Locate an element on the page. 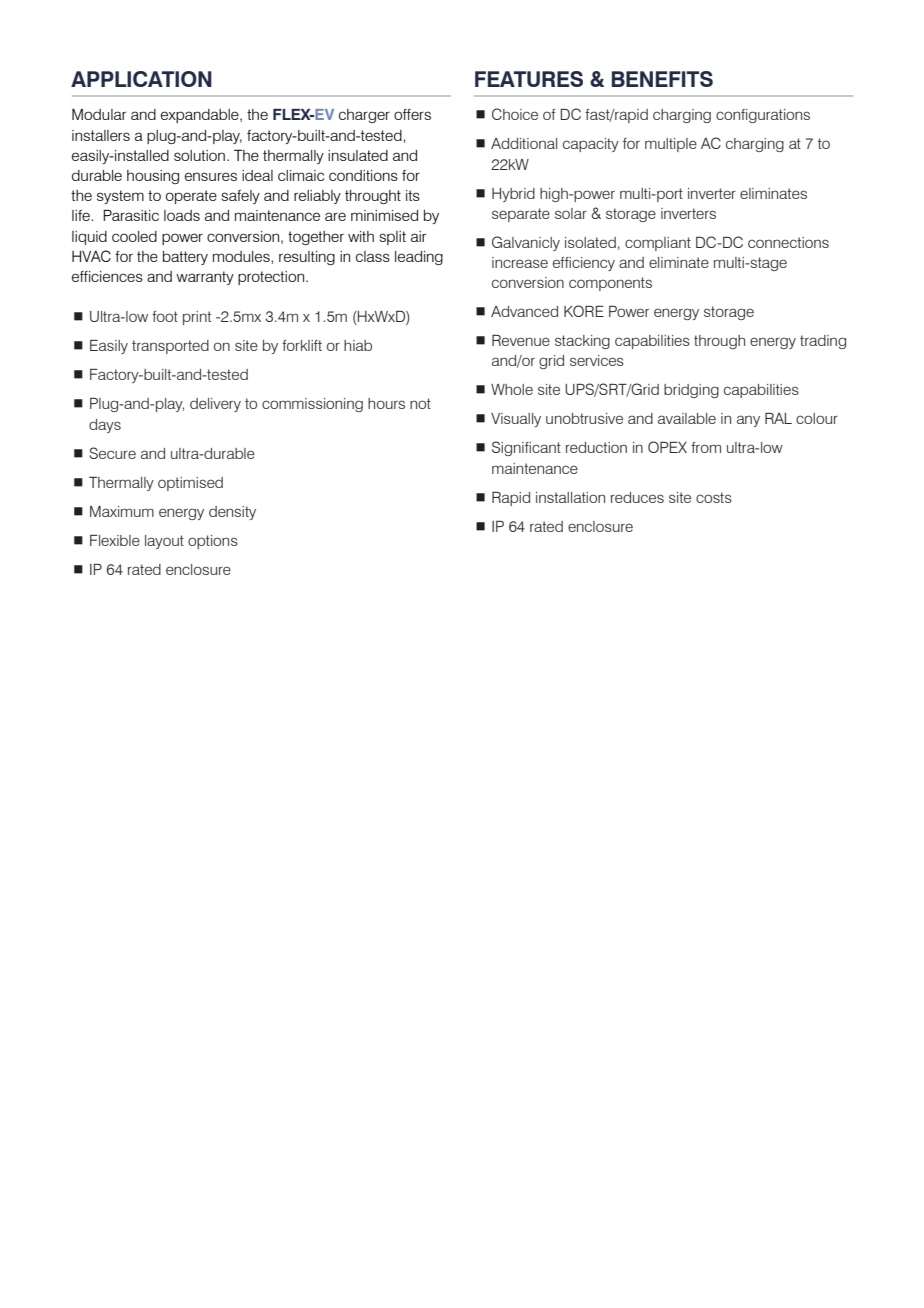 Image resolution: width=924 pixels, height=1308 pixels. APPLICATION is located at coordinates (141, 79).
